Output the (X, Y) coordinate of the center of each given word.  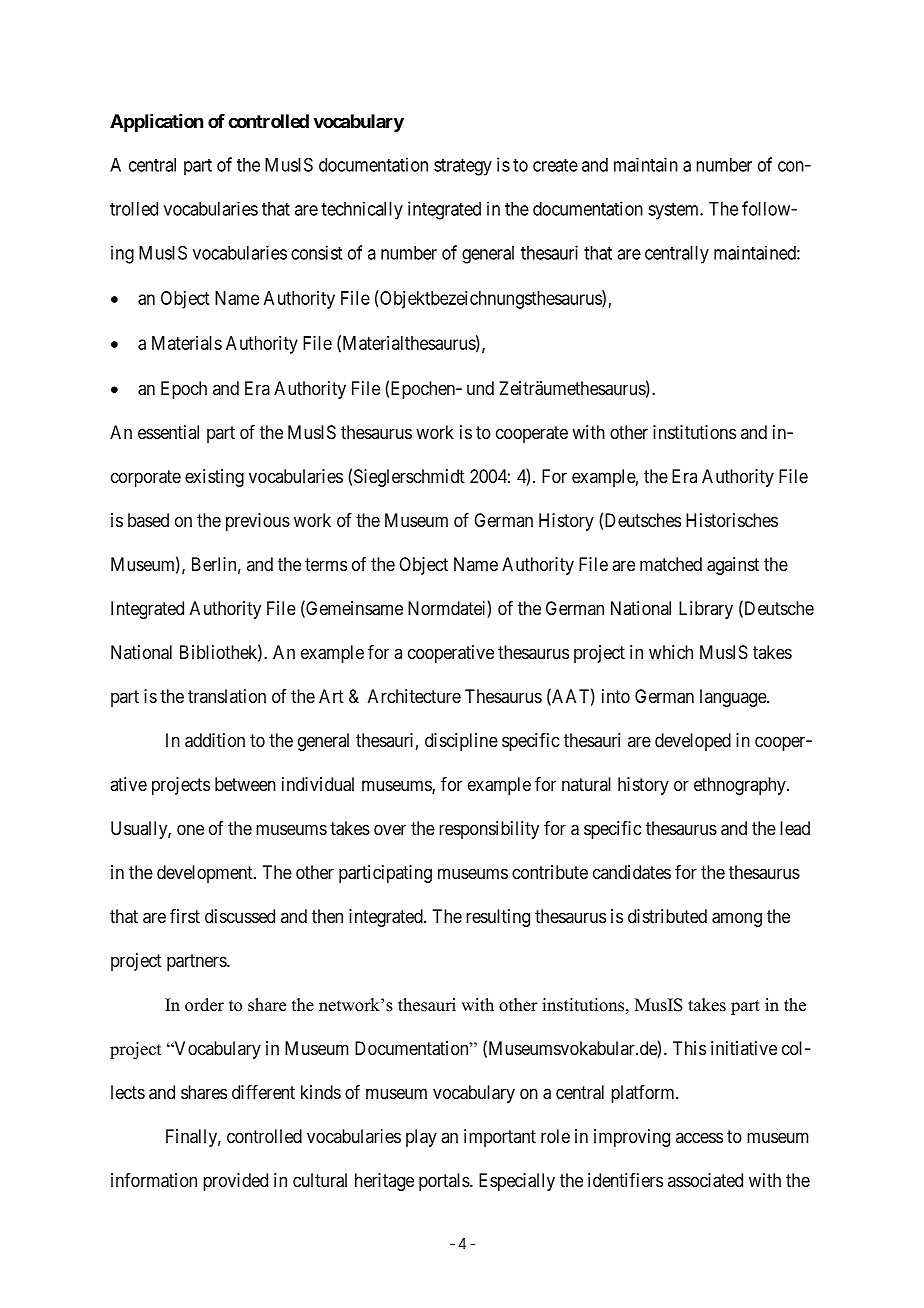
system (674, 211)
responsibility (489, 830)
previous (258, 522)
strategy (463, 167)
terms (326, 564)
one (190, 829)
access (699, 1137)
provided (235, 1182)
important (500, 1138)
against (733, 566)
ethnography (741, 786)
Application (156, 123)
